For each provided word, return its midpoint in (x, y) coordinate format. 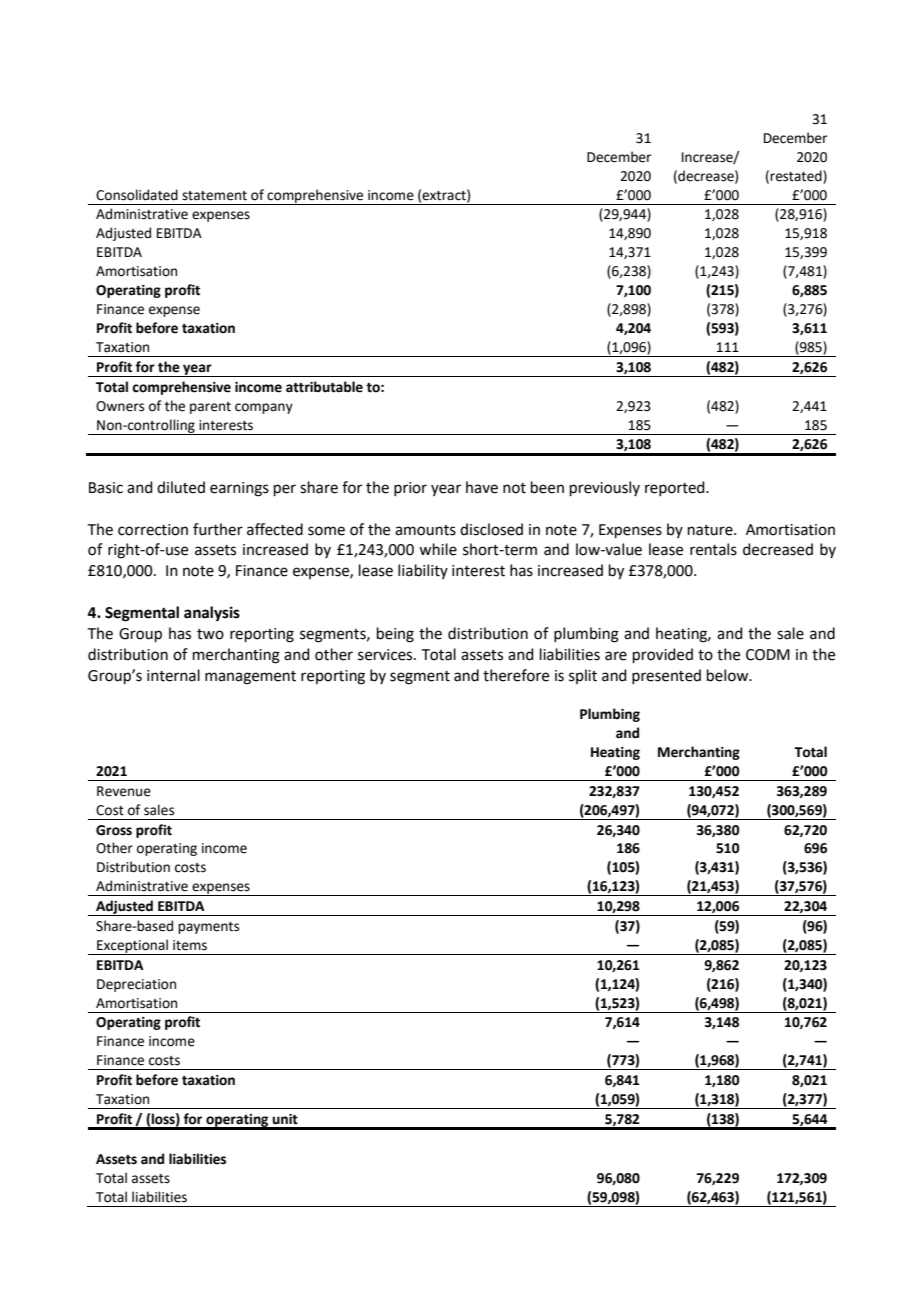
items (190, 945)
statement (214, 196)
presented (666, 676)
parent (210, 408)
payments (208, 928)
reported (676, 488)
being (395, 635)
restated (797, 176)
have (482, 487)
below (729, 675)
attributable (324, 387)
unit (285, 1119)
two (210, 634)
